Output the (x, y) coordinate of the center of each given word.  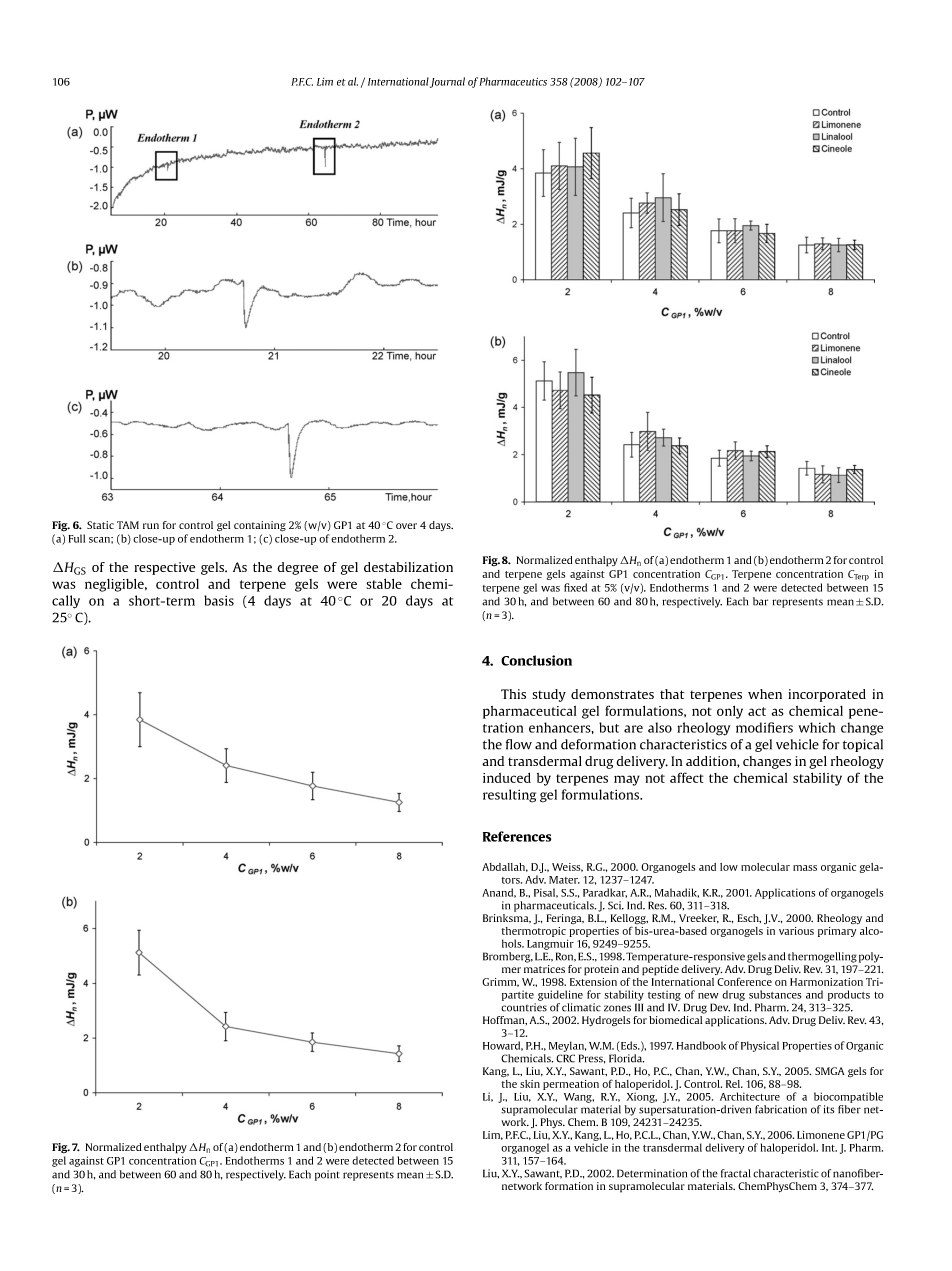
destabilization (408, 567)
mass (805, 868)
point (327, 1175)
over (406, 526)
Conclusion (536, 660)
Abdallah (505, 867)
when (765, 694)
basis (219, 600)
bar (760, 601)
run (151, 526)
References (517, 836)
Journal (447, 82)
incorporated (827, 695)
